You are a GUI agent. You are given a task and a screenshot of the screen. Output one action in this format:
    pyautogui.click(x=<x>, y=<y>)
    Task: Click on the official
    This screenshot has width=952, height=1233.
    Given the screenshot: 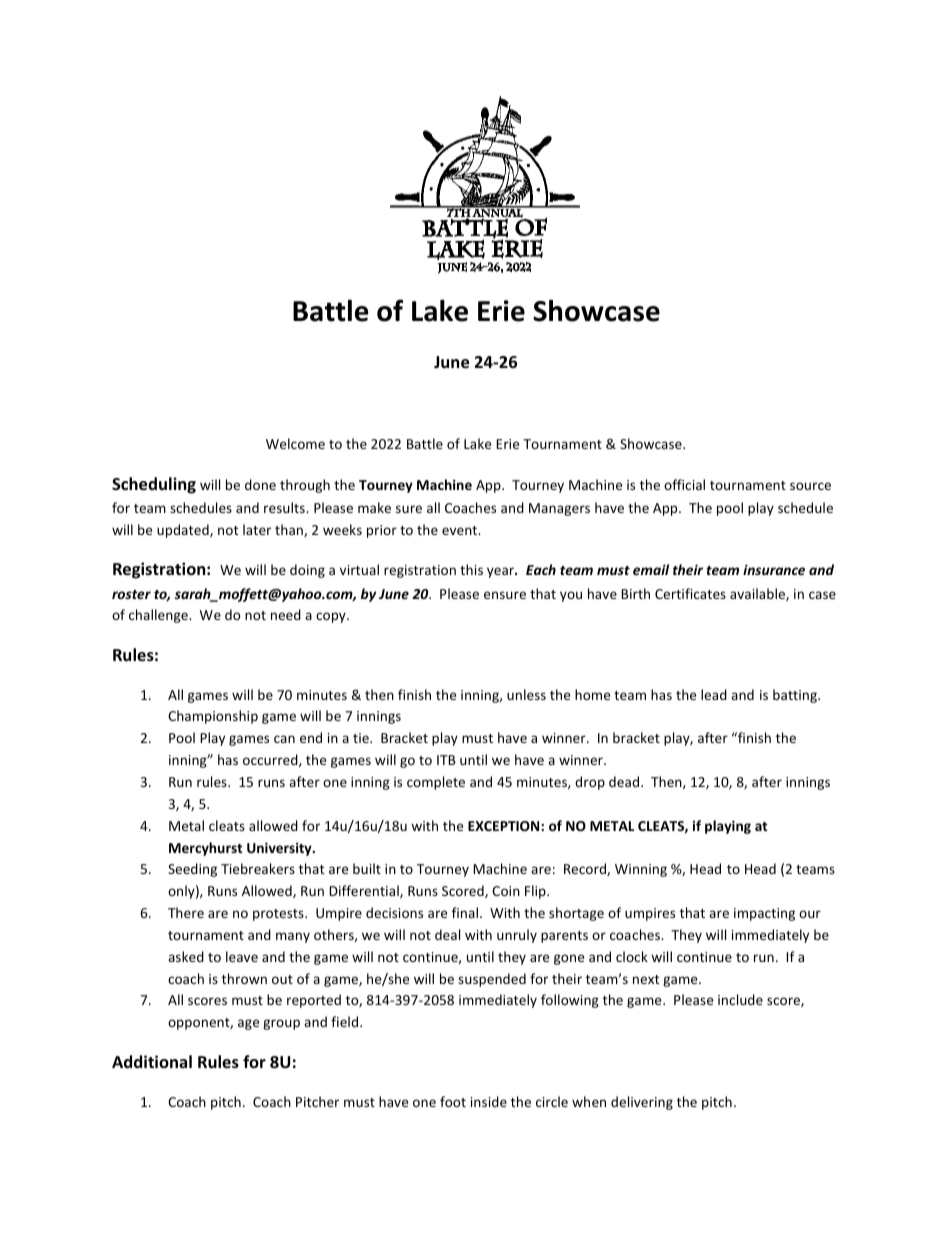 What is the action you would take?
    pyautogui.click(x=684, y=484)
